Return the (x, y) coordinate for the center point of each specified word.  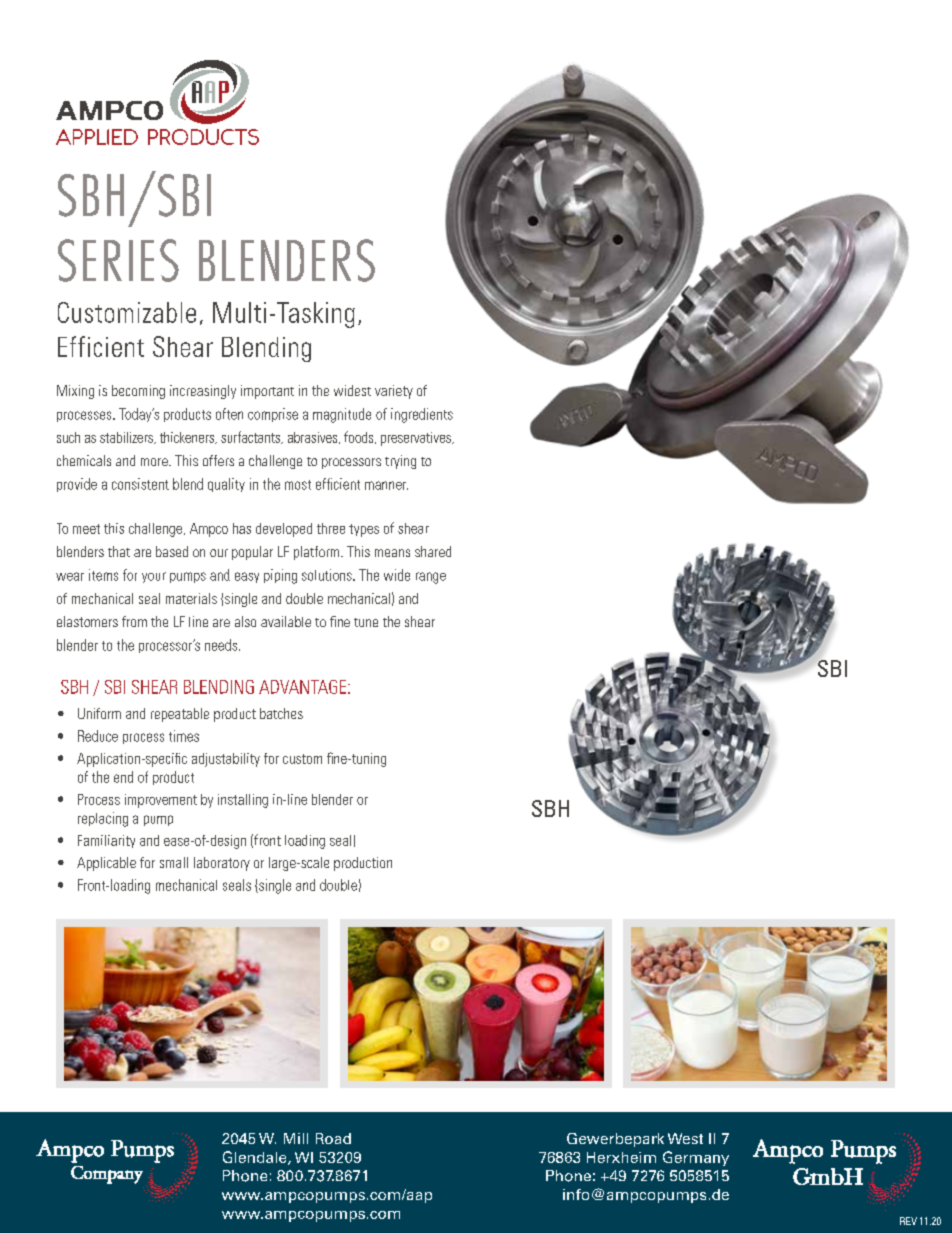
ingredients (422, 415)
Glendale (256, 1158)
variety (394, 392)
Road (333, 1138)
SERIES (118, 260)
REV (908, 1221)
